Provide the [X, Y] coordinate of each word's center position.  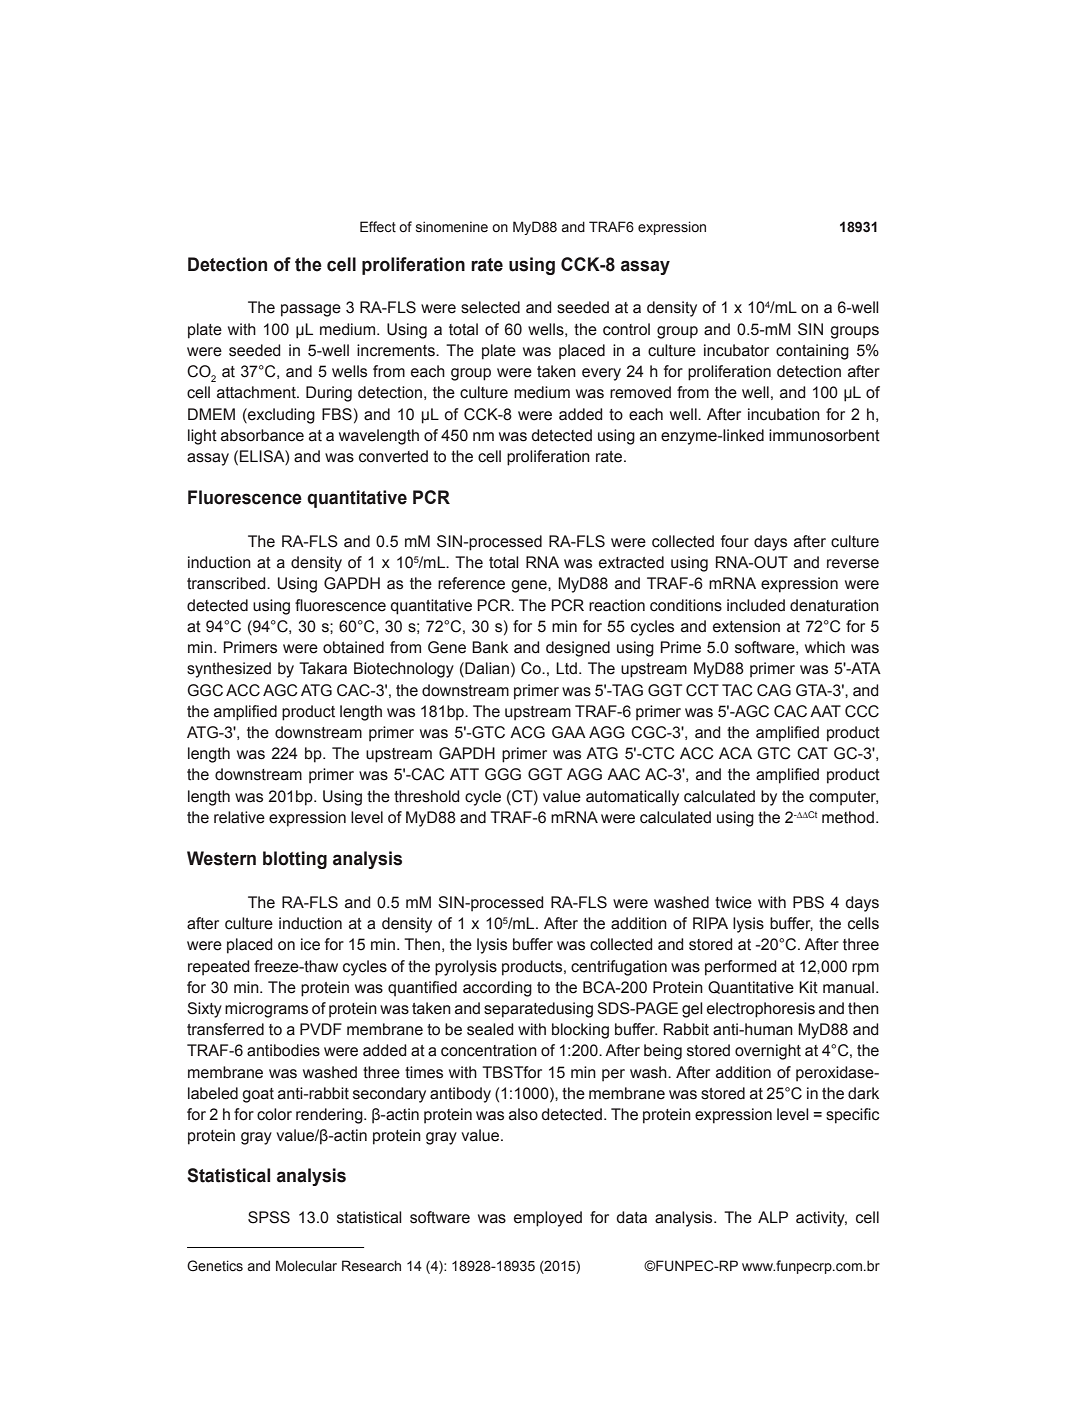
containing [812, 352]
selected [490, 307]
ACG [527, 732]
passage [311, 310]
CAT [812, 753]
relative [239, 817]
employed [548, 1219]
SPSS [269, 1217]
